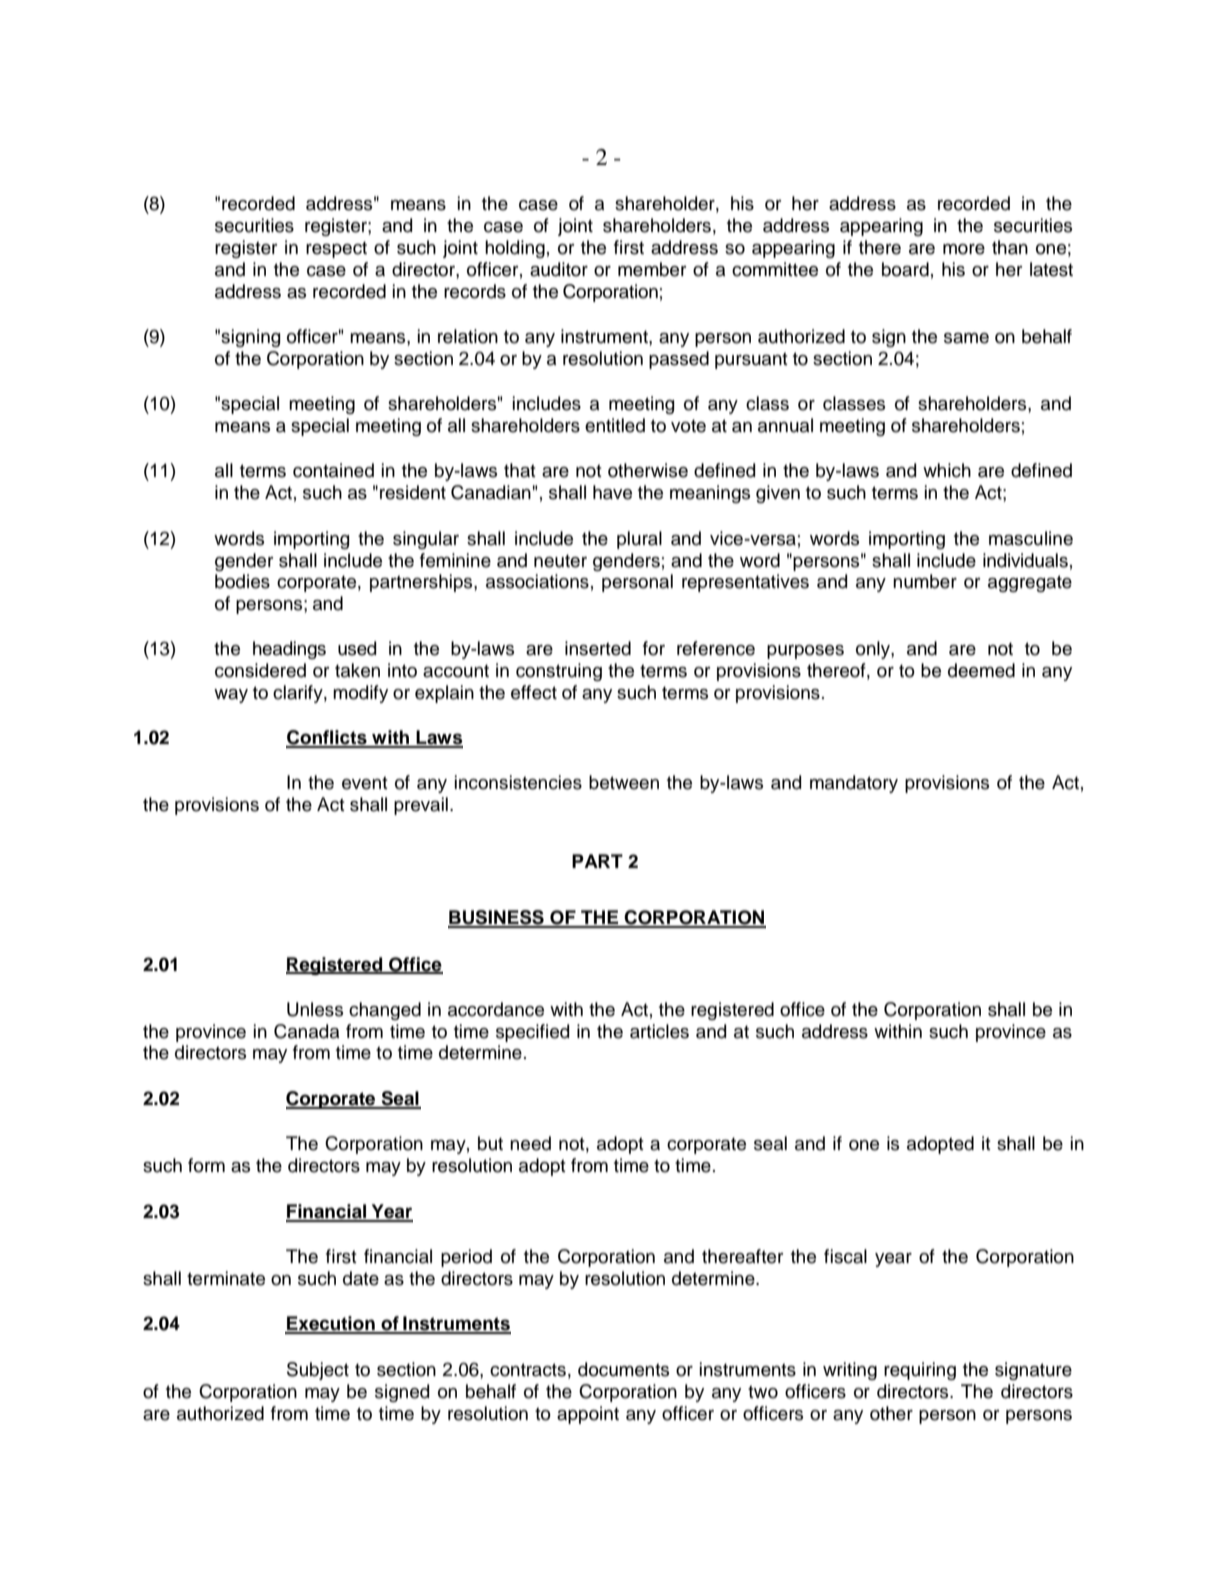 This page has width=1216, height=1574. I want to click on inserted, so click(598, 648).
